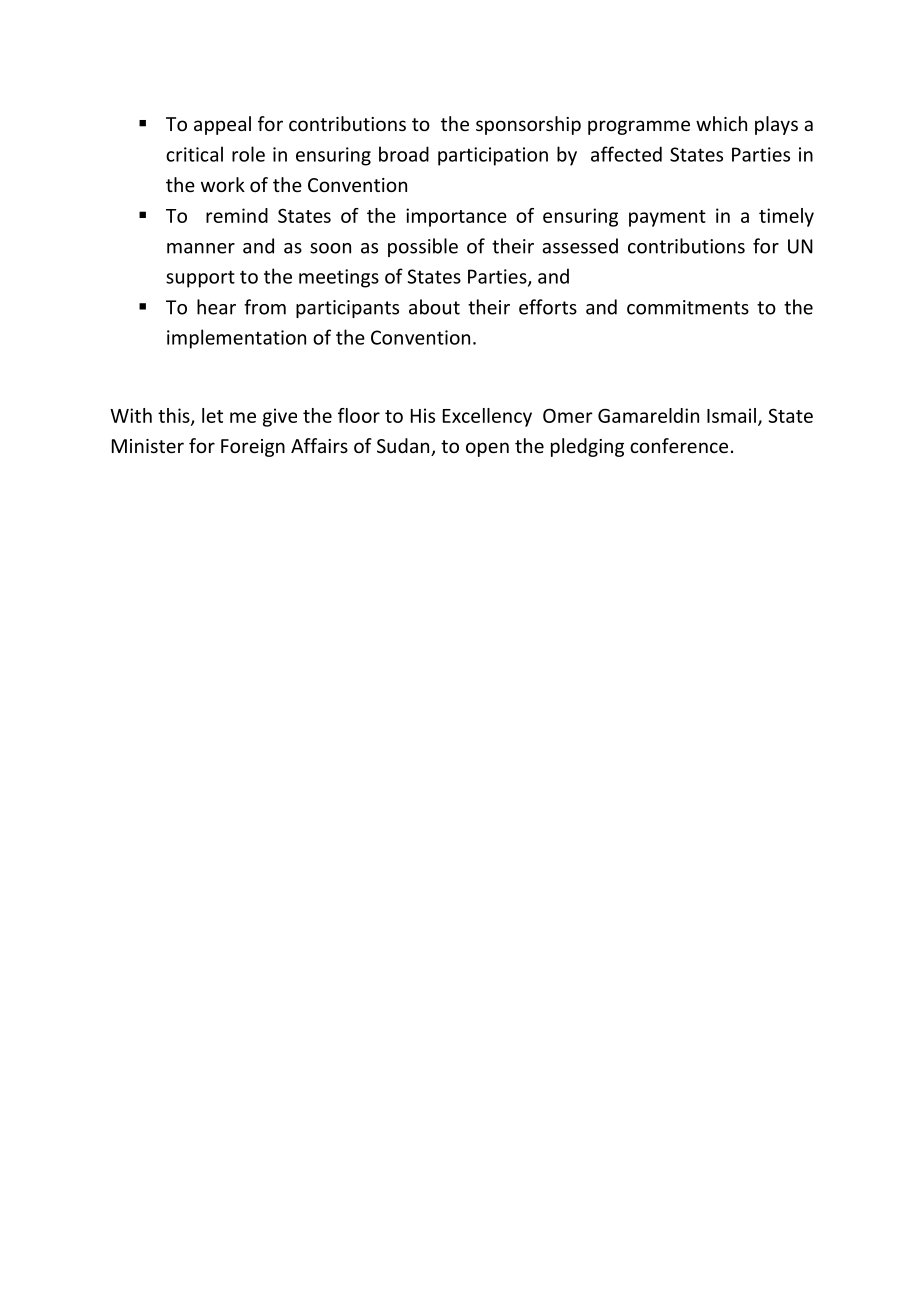 This screenshot has width=924, height=1308. I want to click on Foreign, so click(253, 448).
